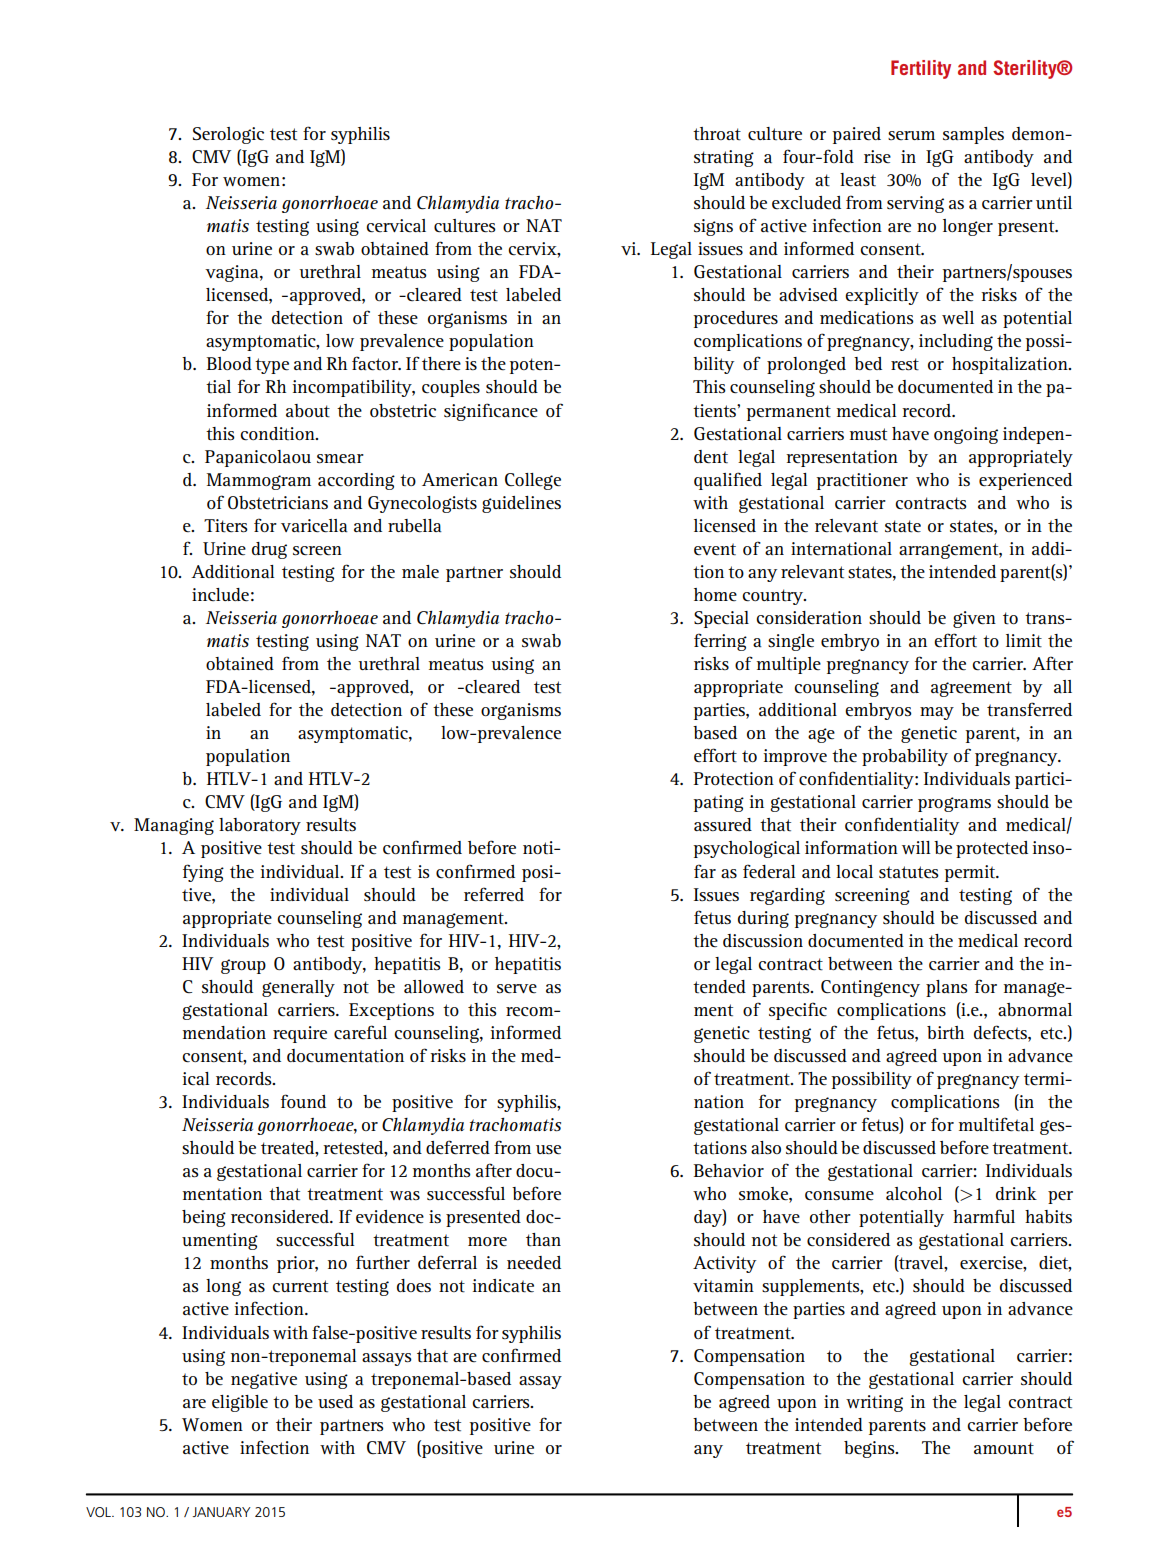 This document has height=1557, width=1159. I want to click on JANUARY, so click(221, 1512).
